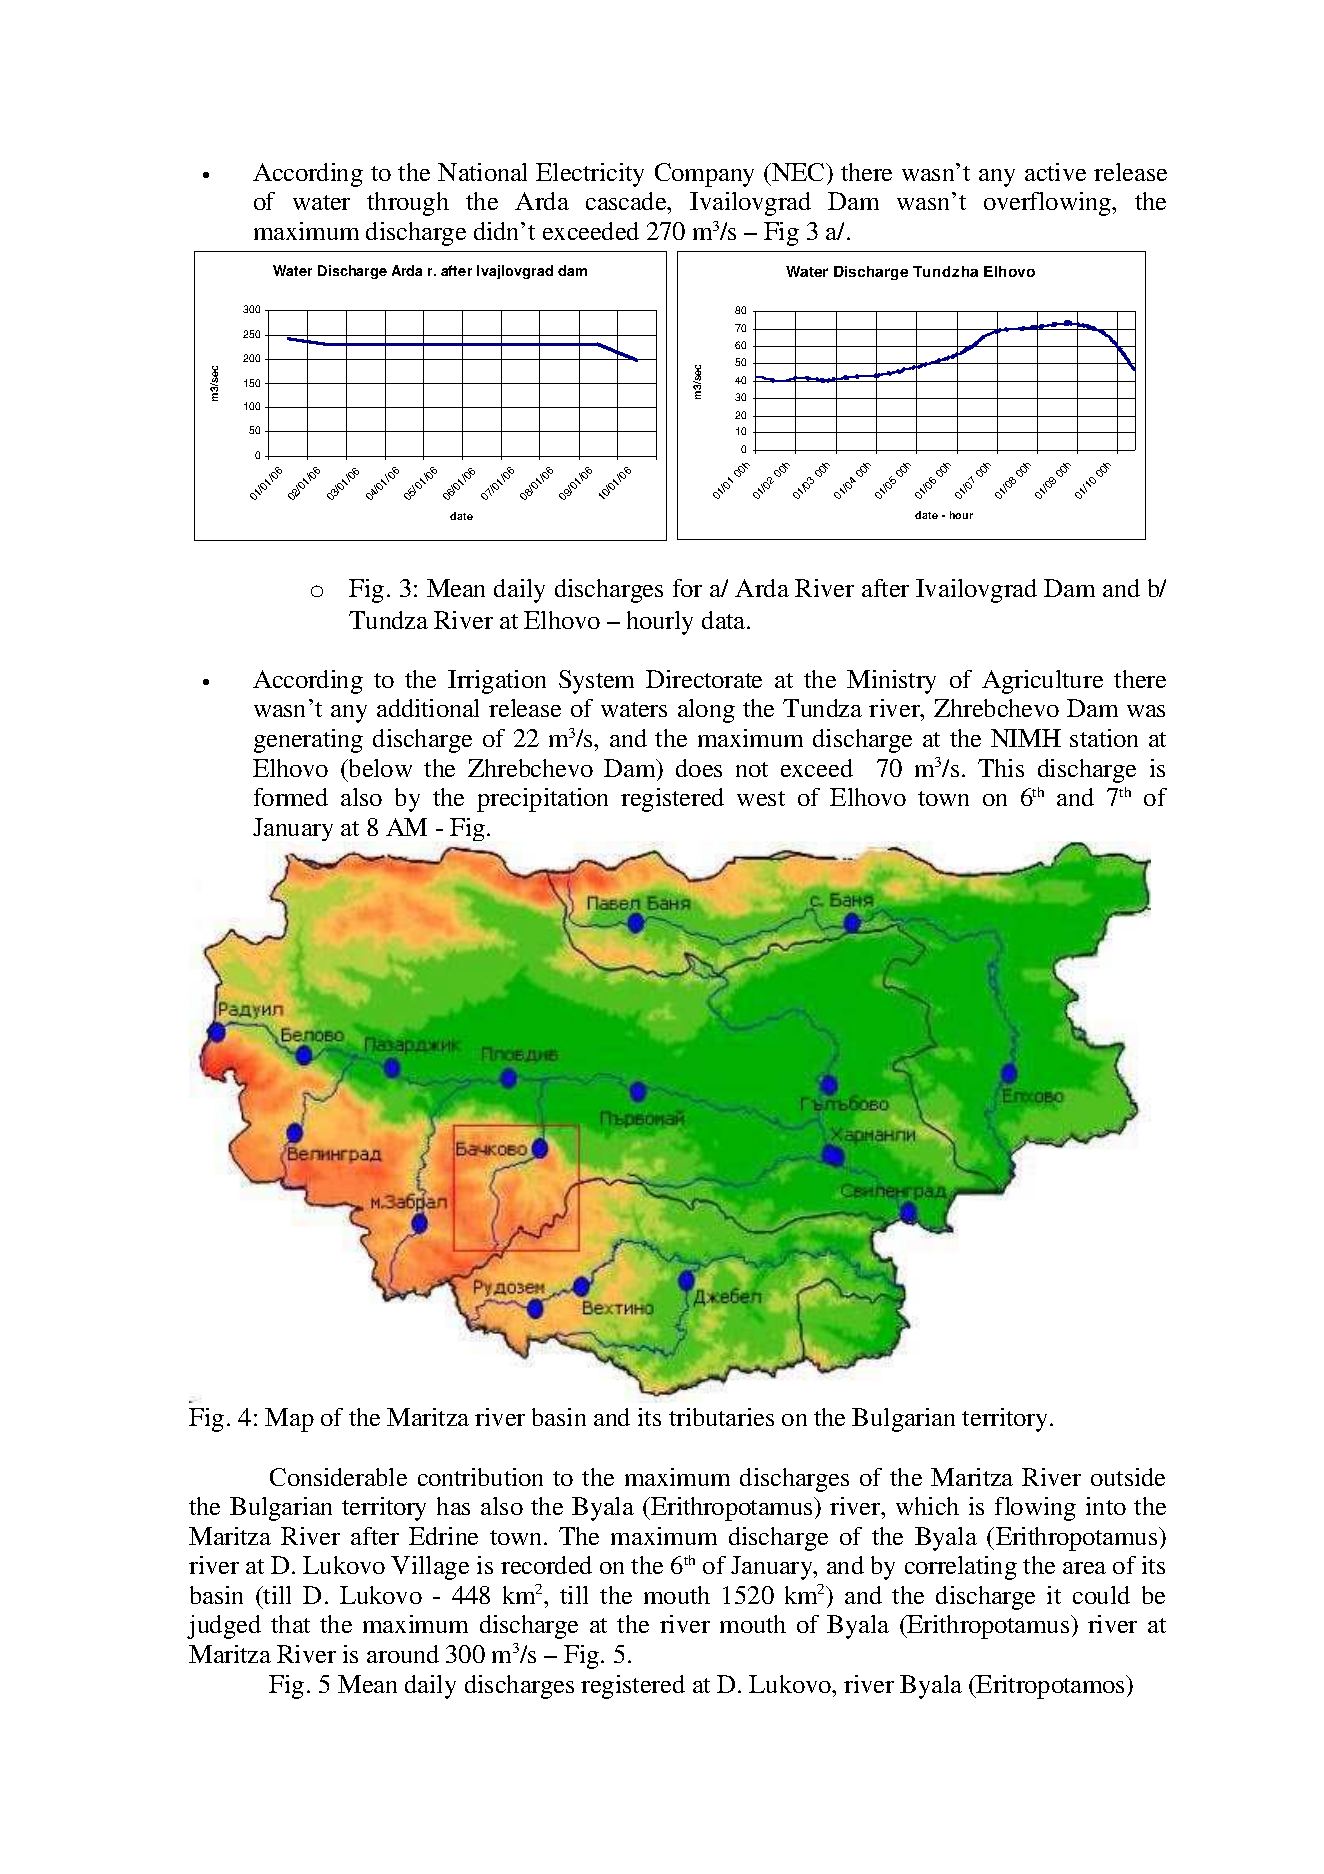 The height and width of the screenshot is (1874, 1324). I want to click on through, so click(408, 204).
